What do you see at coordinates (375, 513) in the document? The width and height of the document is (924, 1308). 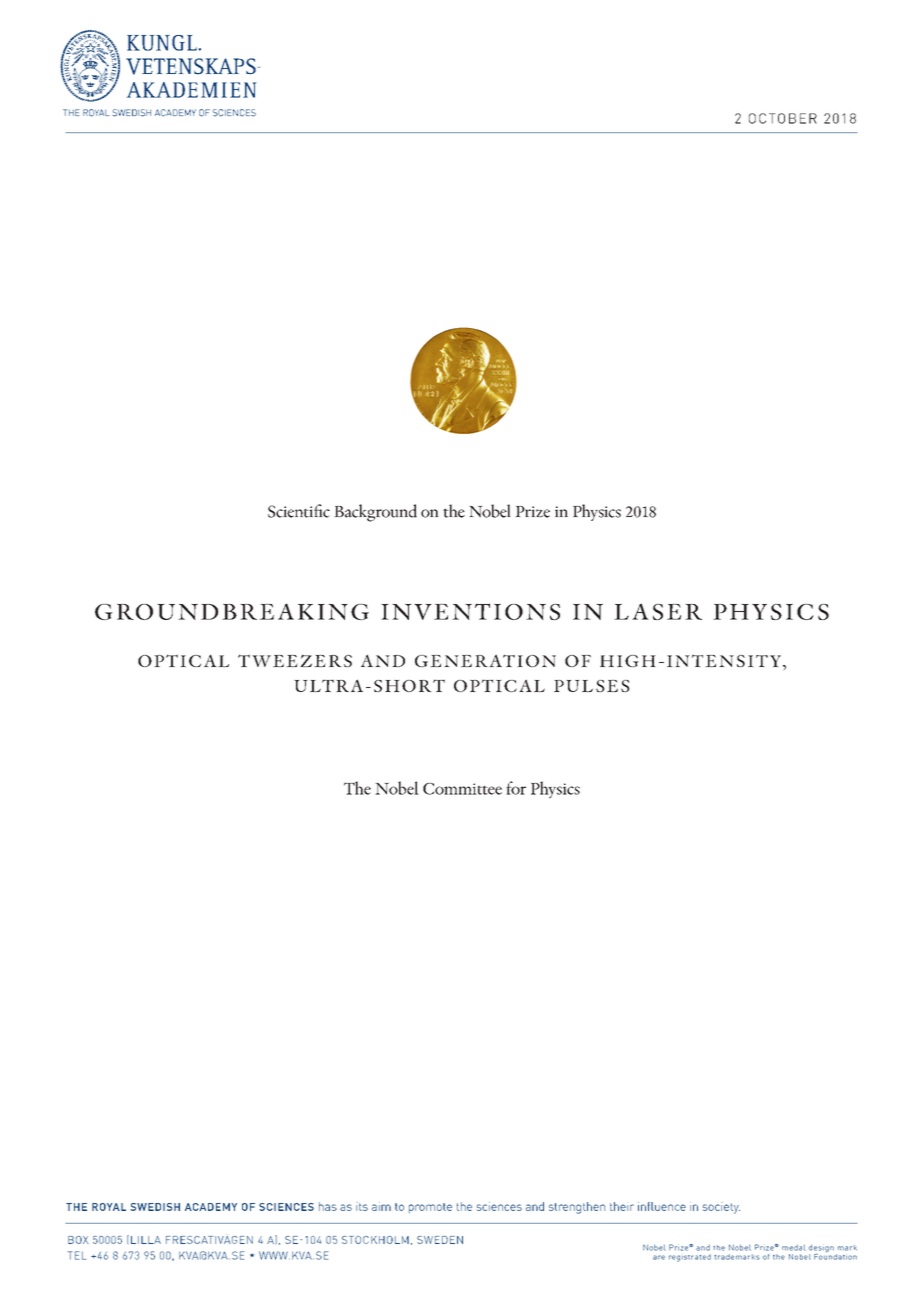 I see `Background` at bounding box center [375, 513].
